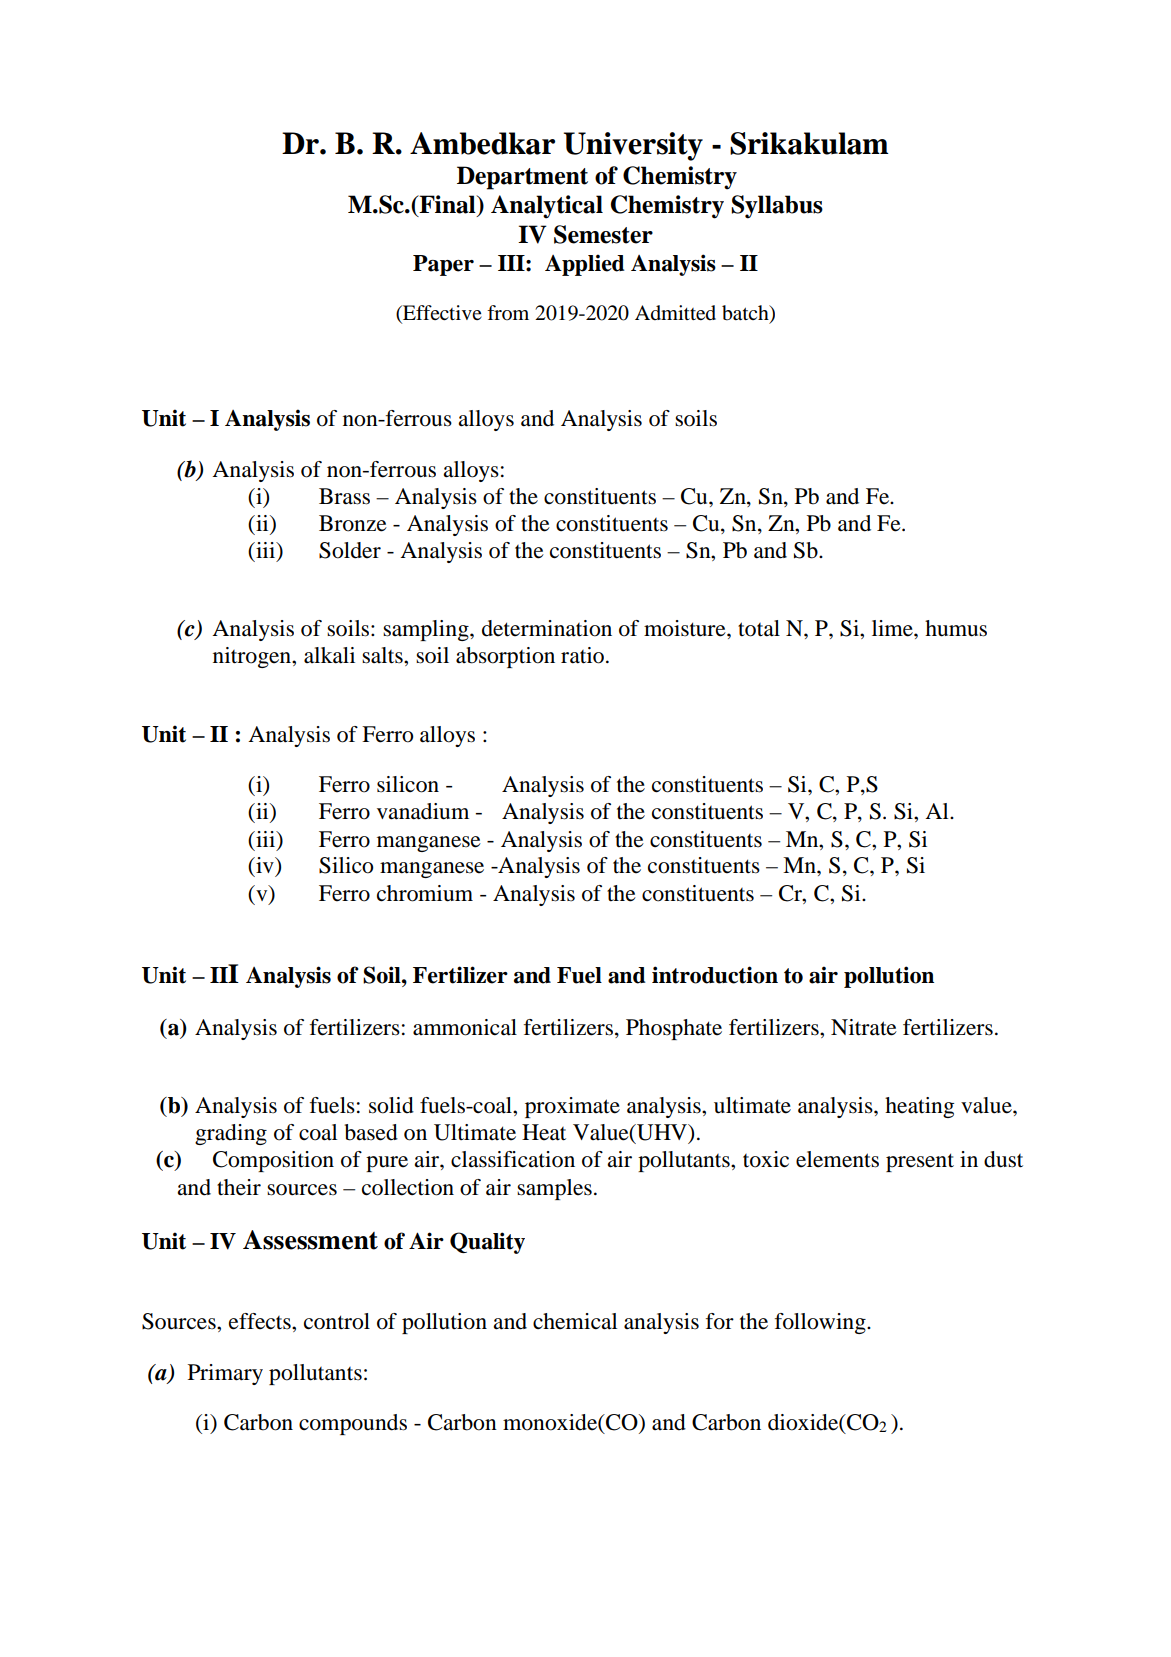 This page has width=1171, height=1657. I want to click on lime, so click(893, 628).
